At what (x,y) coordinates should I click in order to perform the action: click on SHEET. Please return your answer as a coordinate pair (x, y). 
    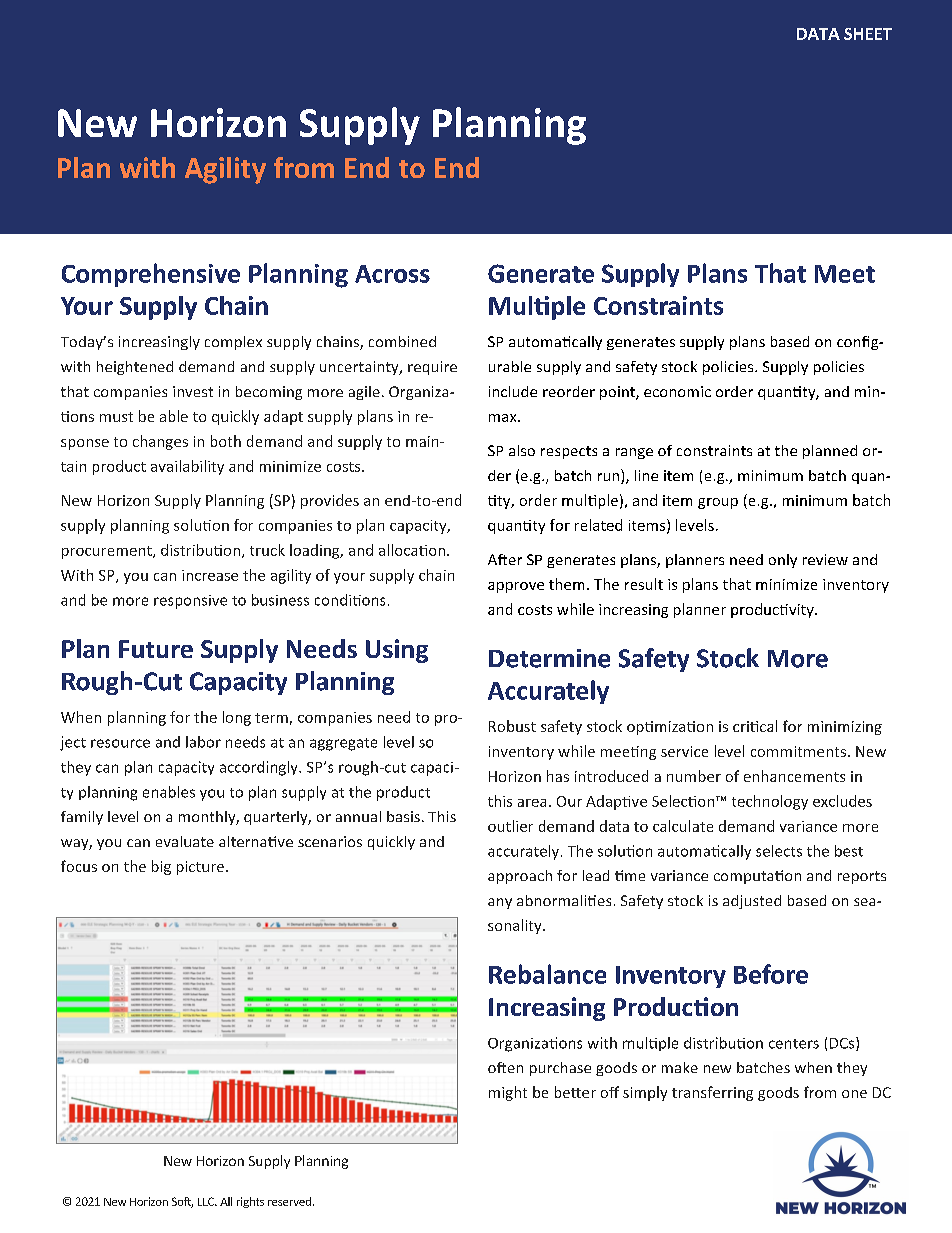
    Looking at the image, I should click on (868, 34).
